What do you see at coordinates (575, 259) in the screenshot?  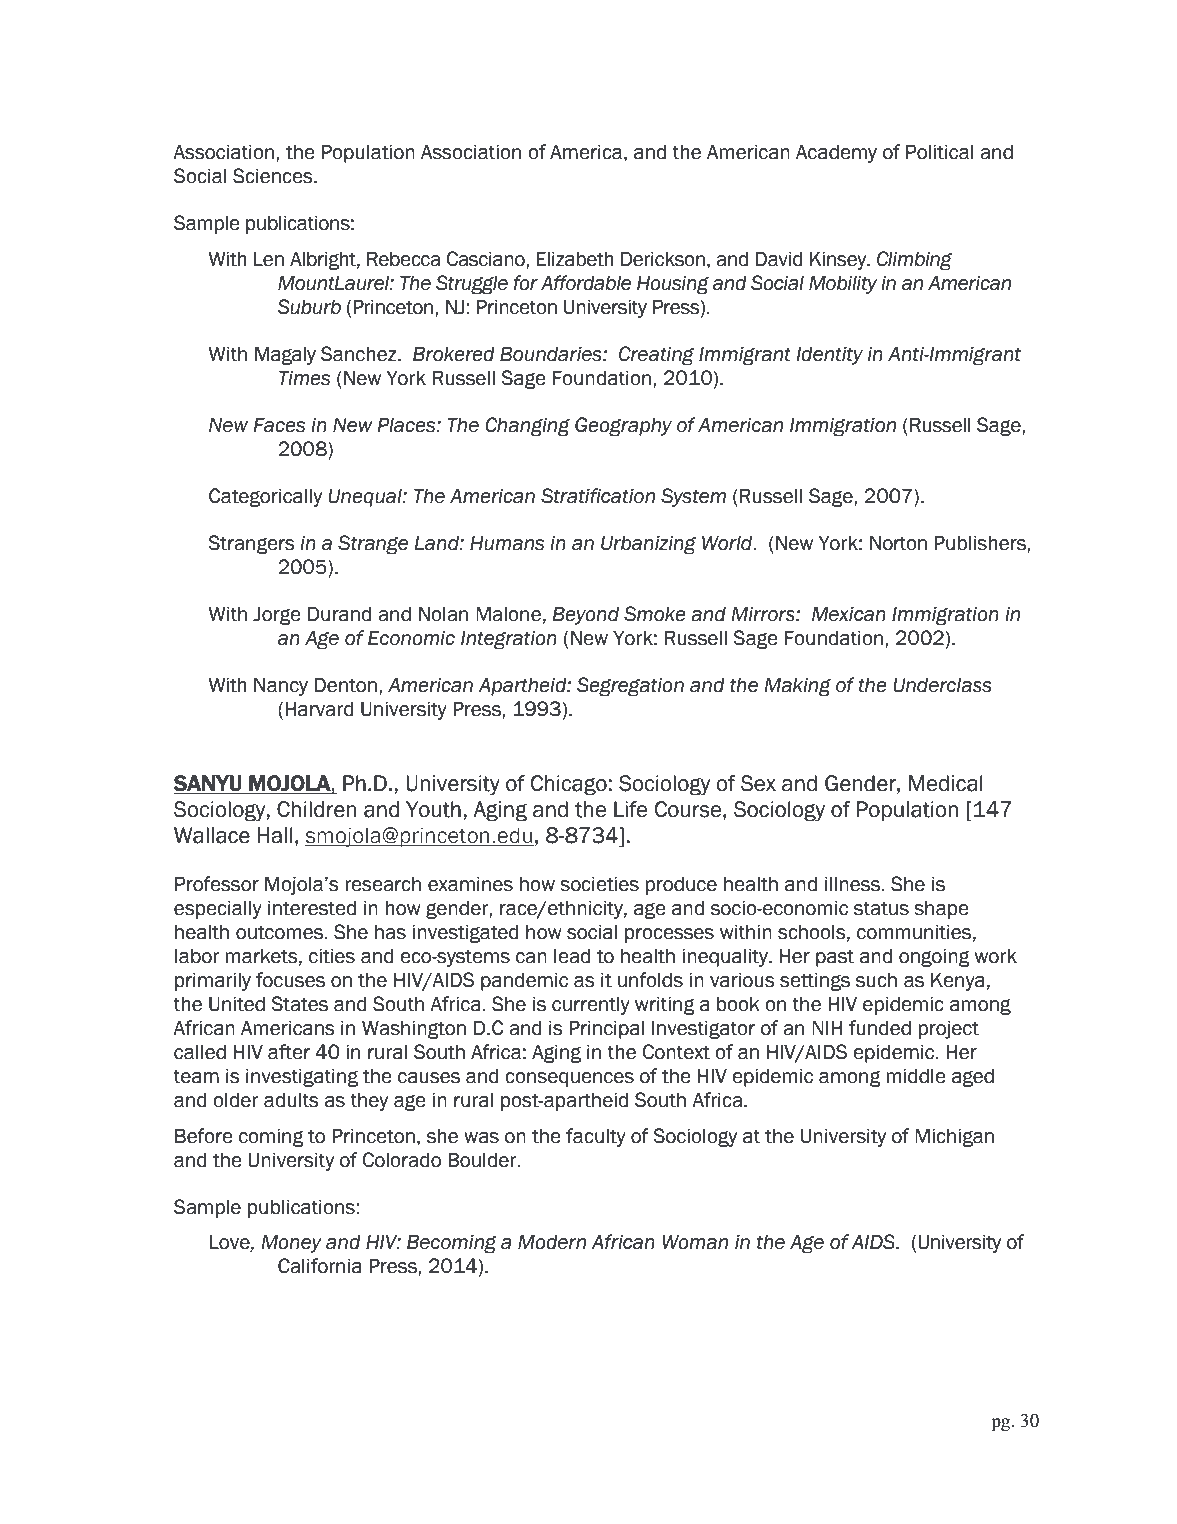 I see `Elizabeth` at bounding box center [575, 259].
